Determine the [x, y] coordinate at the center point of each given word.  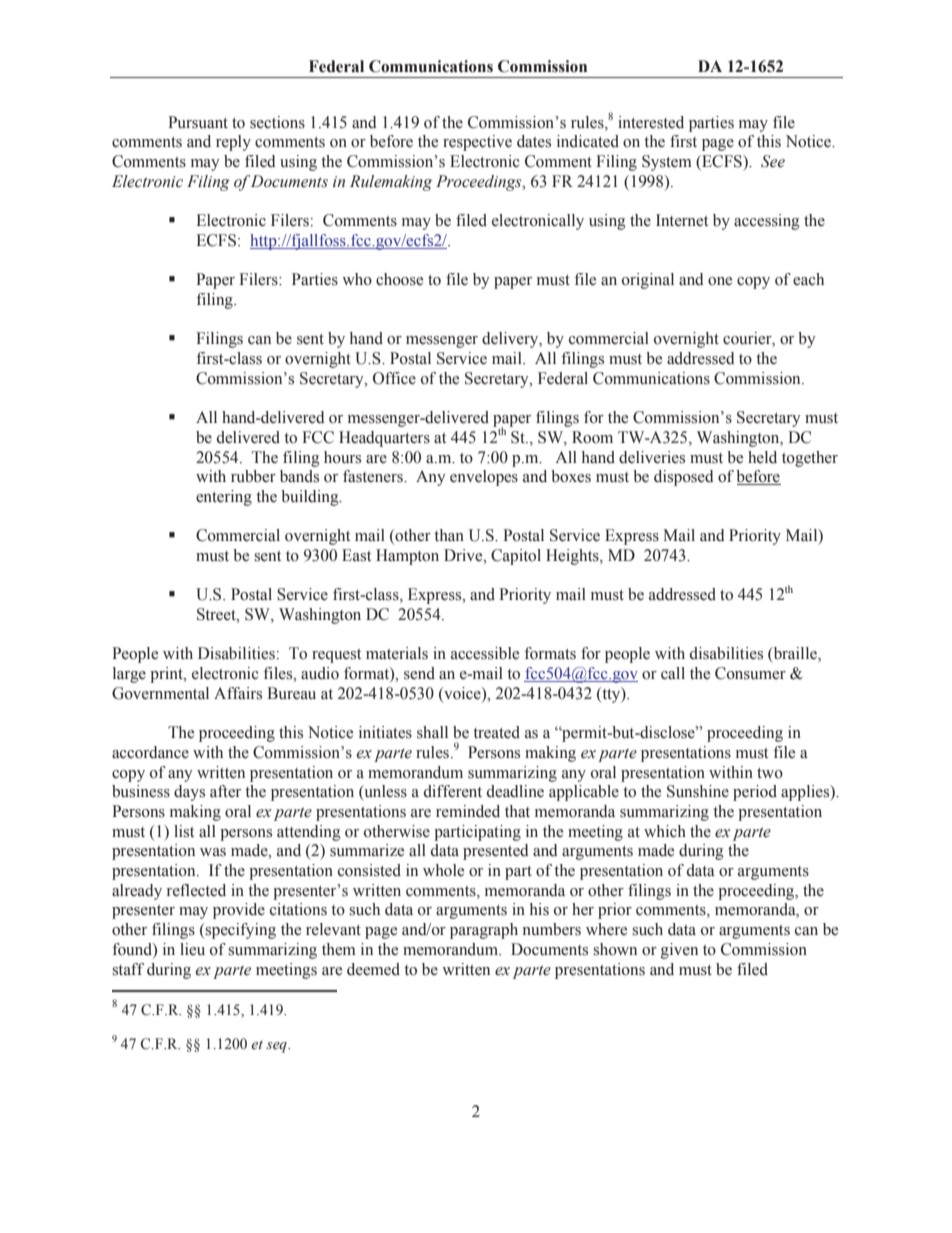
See [773, 161]
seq [277, 1047]
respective [477, 143]
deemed [373, 969]
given [679, 951]
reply [233, 143]
